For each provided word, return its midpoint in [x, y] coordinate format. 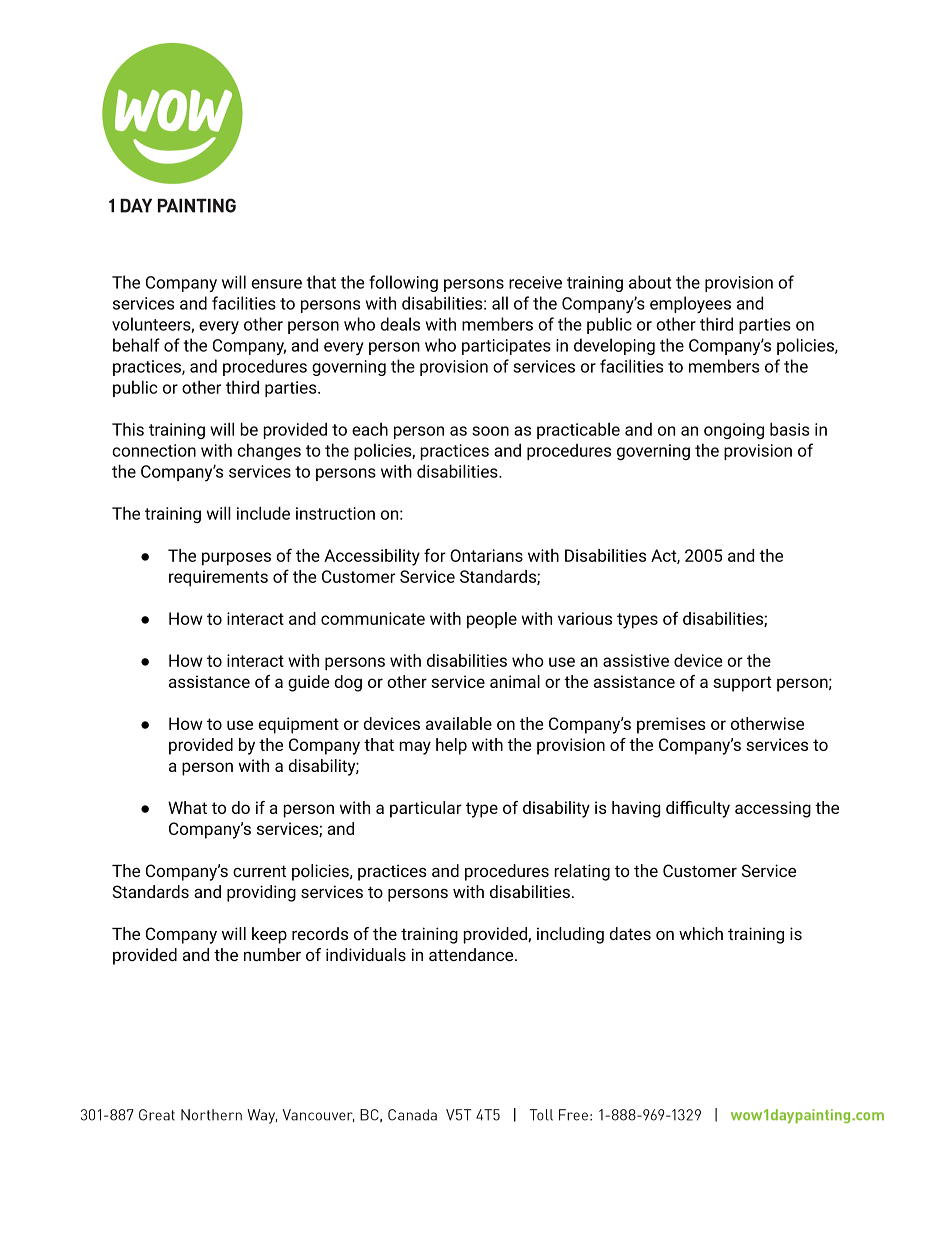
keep [269, 935]
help [451, 746]
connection [154, 450]
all [500, 303]
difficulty [698, 809]
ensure [276, 284]
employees [690, 304]
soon [490, 431]
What [187, 807]
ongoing [734, 431]
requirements [218, 578]
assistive [636, 660]
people [492, 620]
